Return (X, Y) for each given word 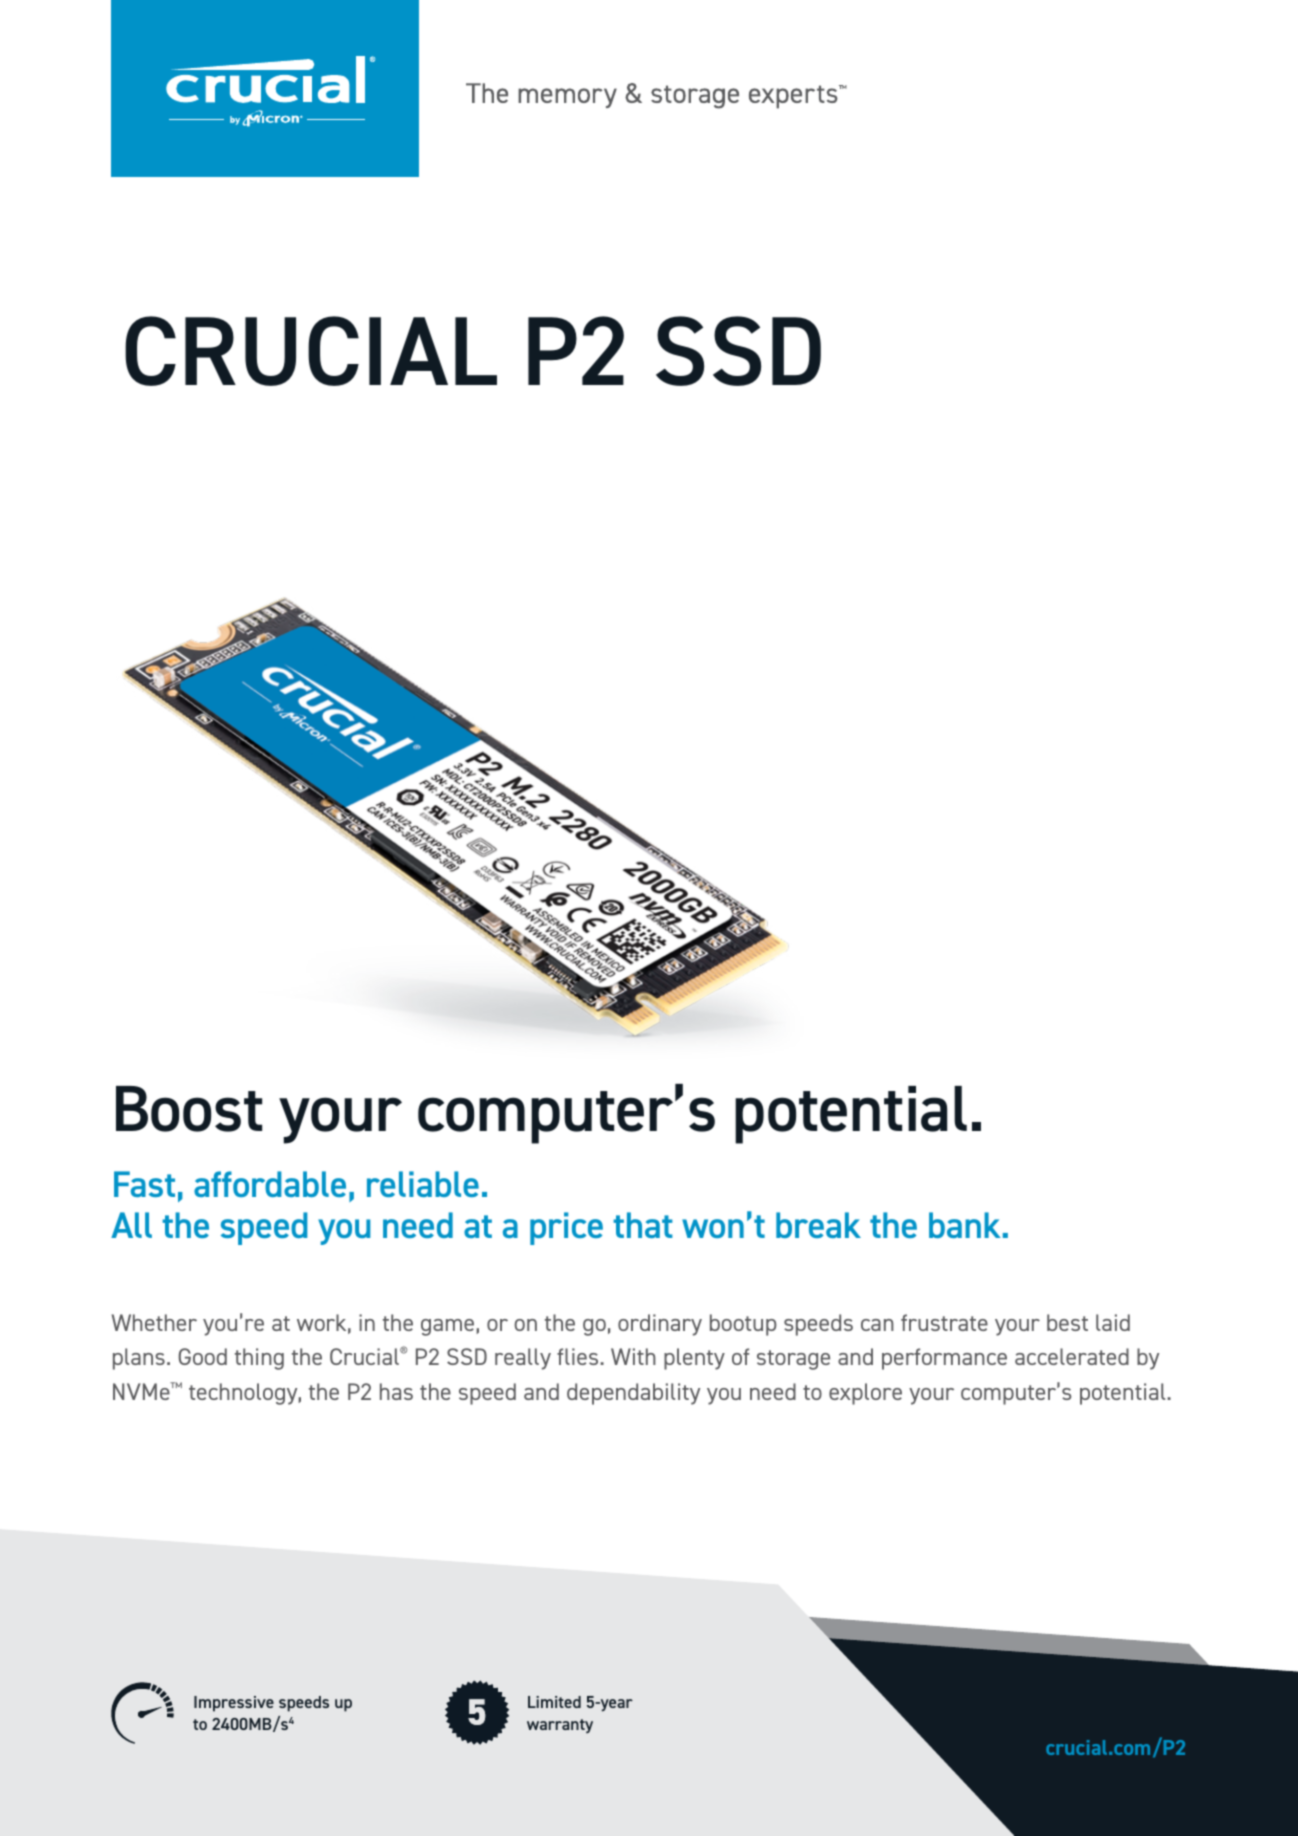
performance (944, 1359)
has (396, 1391)
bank (965, 1225)
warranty (560, 1726)
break (818, 1225)
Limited (554, 1702)
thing (259, 1359)
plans (139, 1359)
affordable (270, 1184)
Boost (189, 1109)
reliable (423, 1184)
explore (865, 1394)
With (633, 1356)
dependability (633, 1394)
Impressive (234, 1704)
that (643, 1225)
